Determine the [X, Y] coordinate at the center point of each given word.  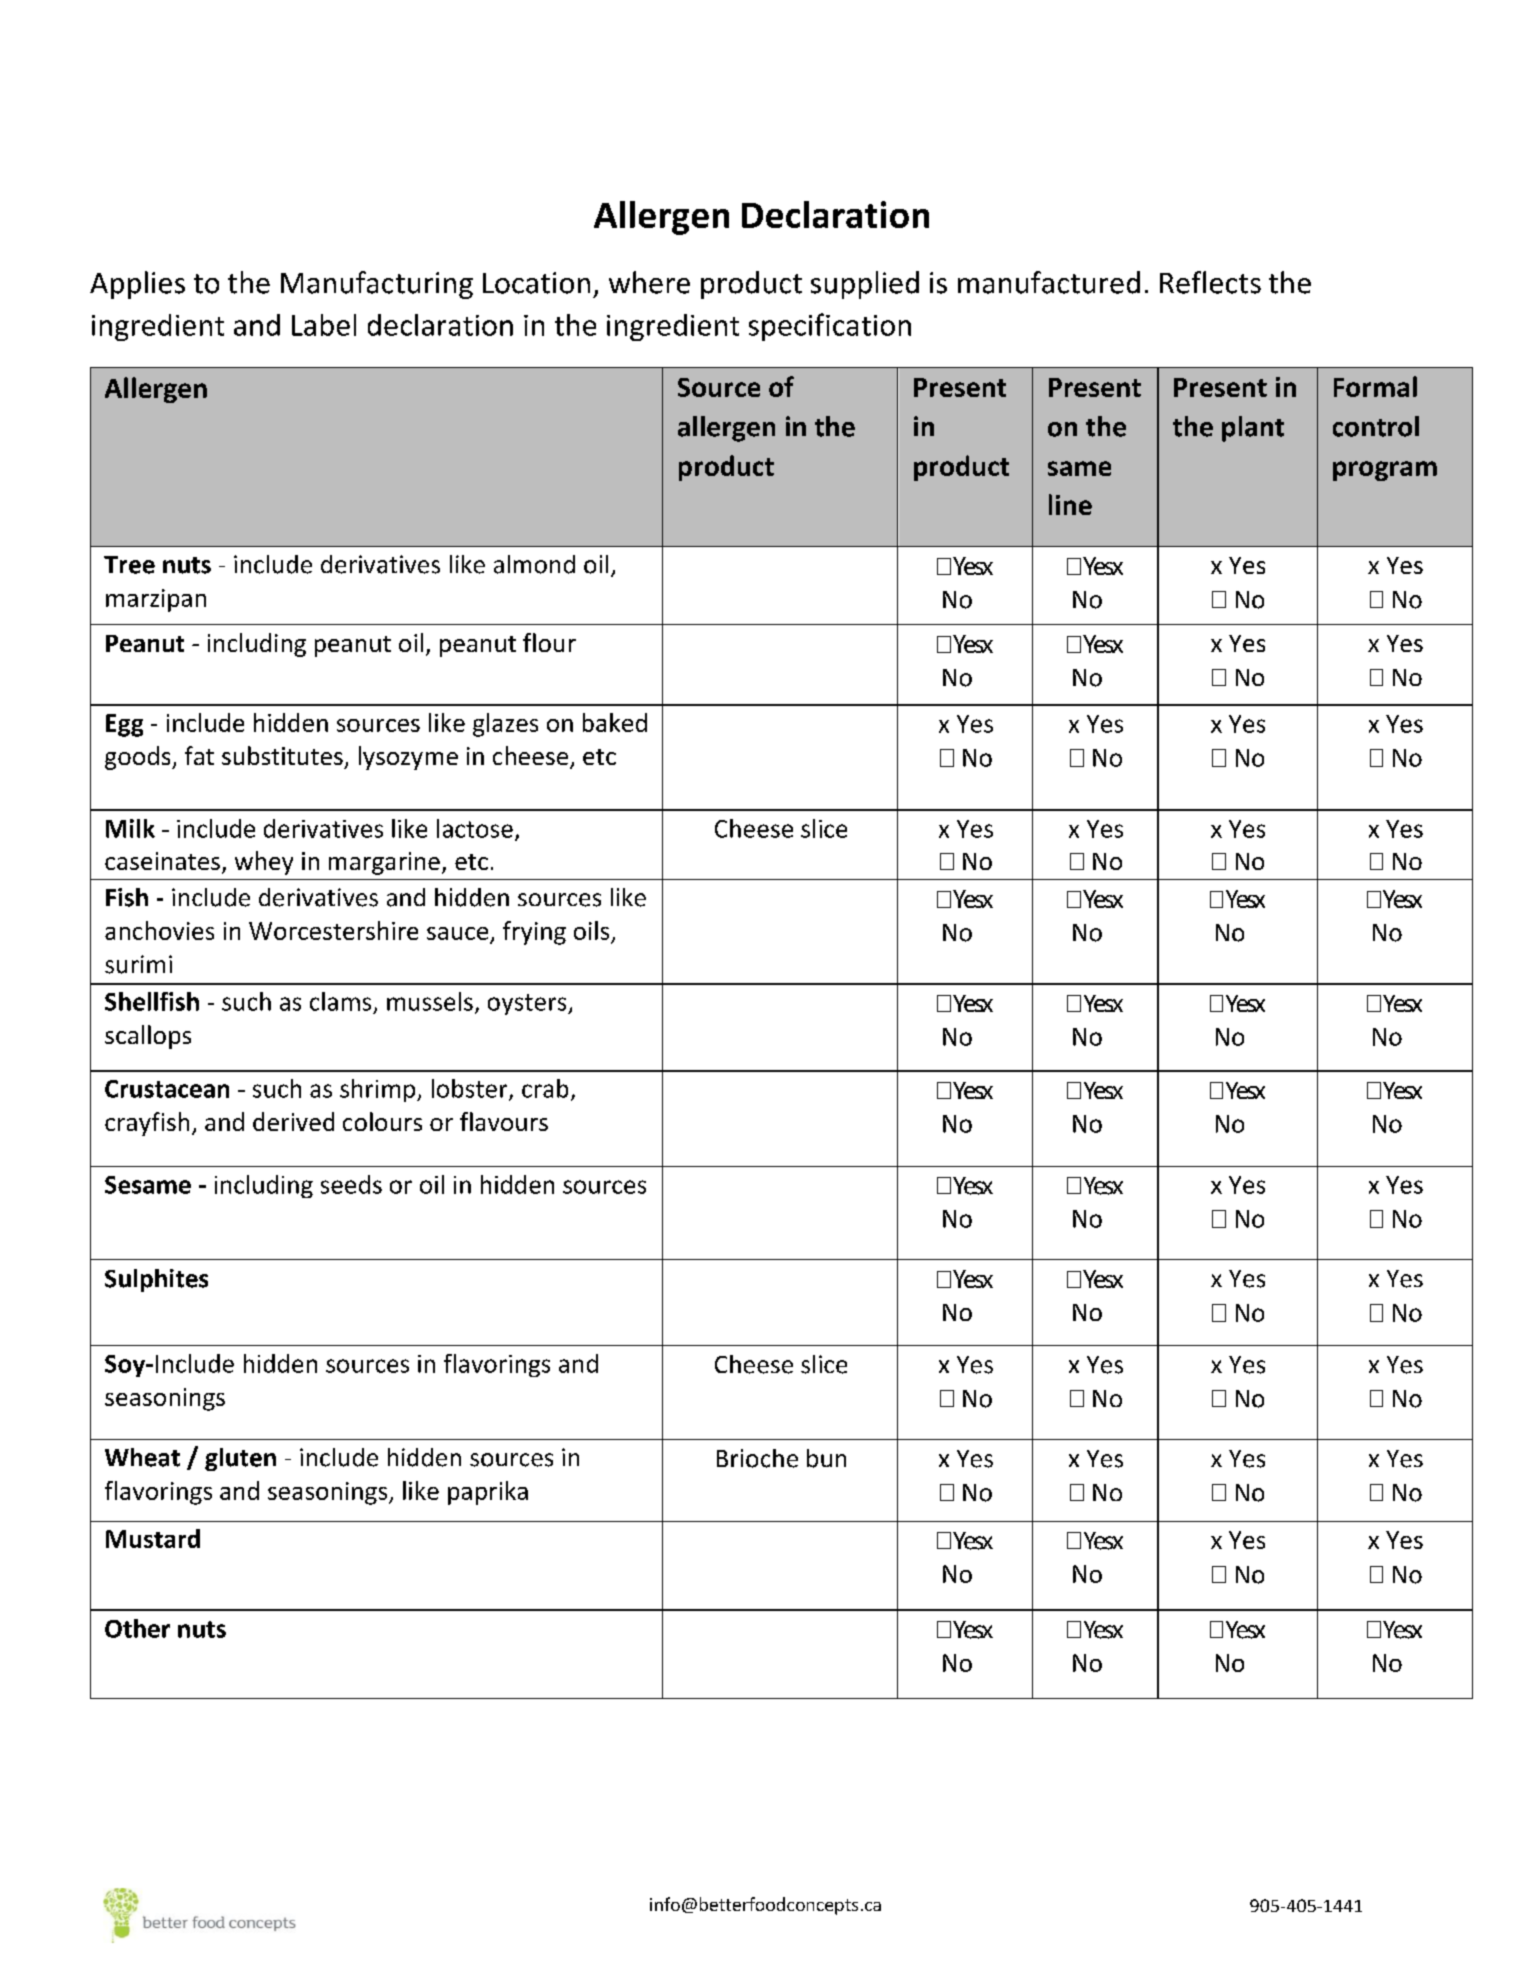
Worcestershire [333, 930]
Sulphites [156, 1280]
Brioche [757, 1458]
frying [534, 933]
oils [591, 930]
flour [549, 642]
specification [830, 327]
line [1070, 504]
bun [826, 1458]
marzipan [156, 600]
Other [137, 1628]
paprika [488, 1493]
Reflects [1210, 282]
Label [324, 325]
